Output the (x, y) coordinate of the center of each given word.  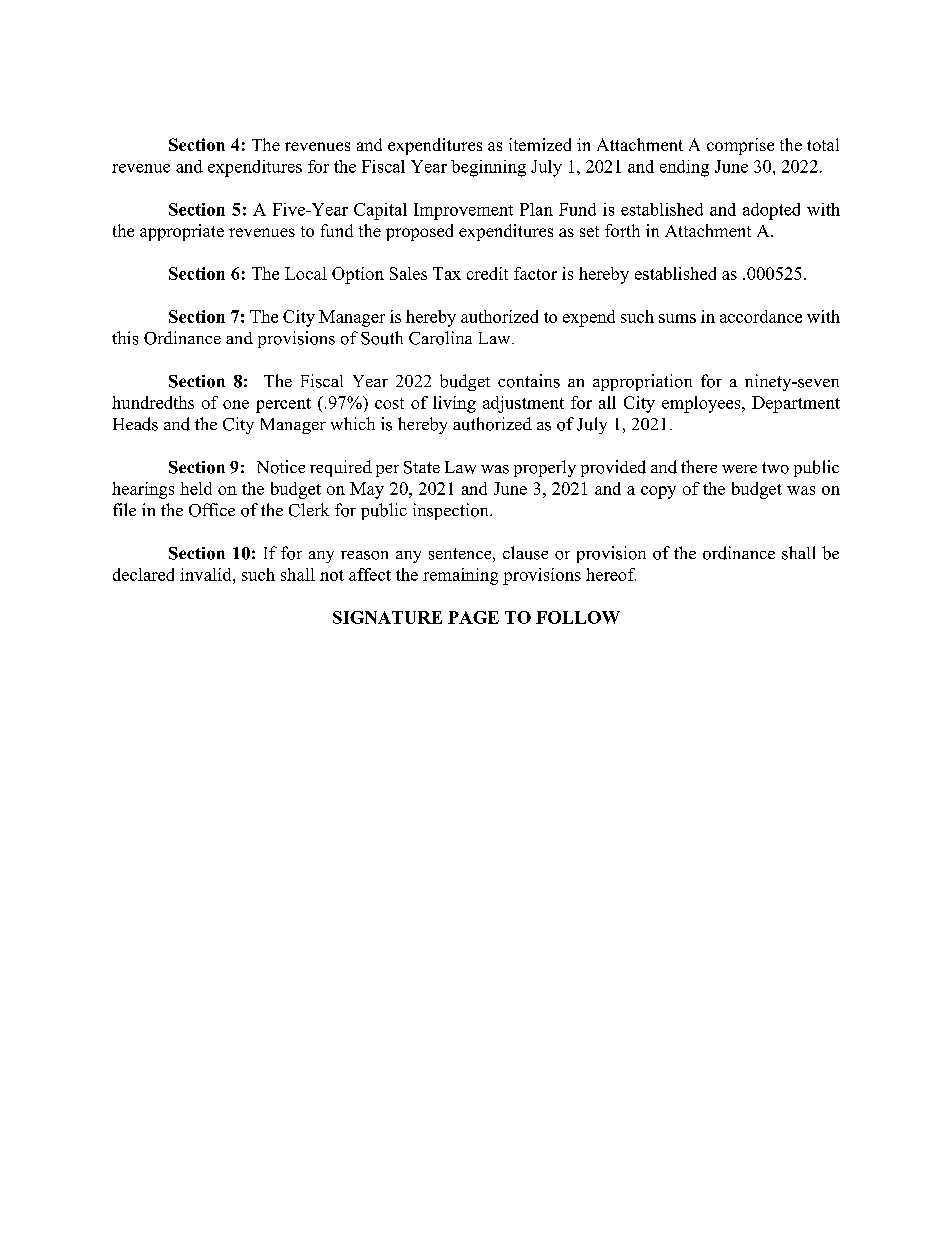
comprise (740, 146)
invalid (207, 574)
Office (212, 510)
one (236, 404)
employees (702, 404)
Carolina (440, 338)
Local (306, 273)
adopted (771, 211)
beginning (488, 168)
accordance (761, 316)
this (125, 338)
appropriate (182, 232)
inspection (452, 511)
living (454, 404)
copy (658, 492)
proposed (419, 232)
